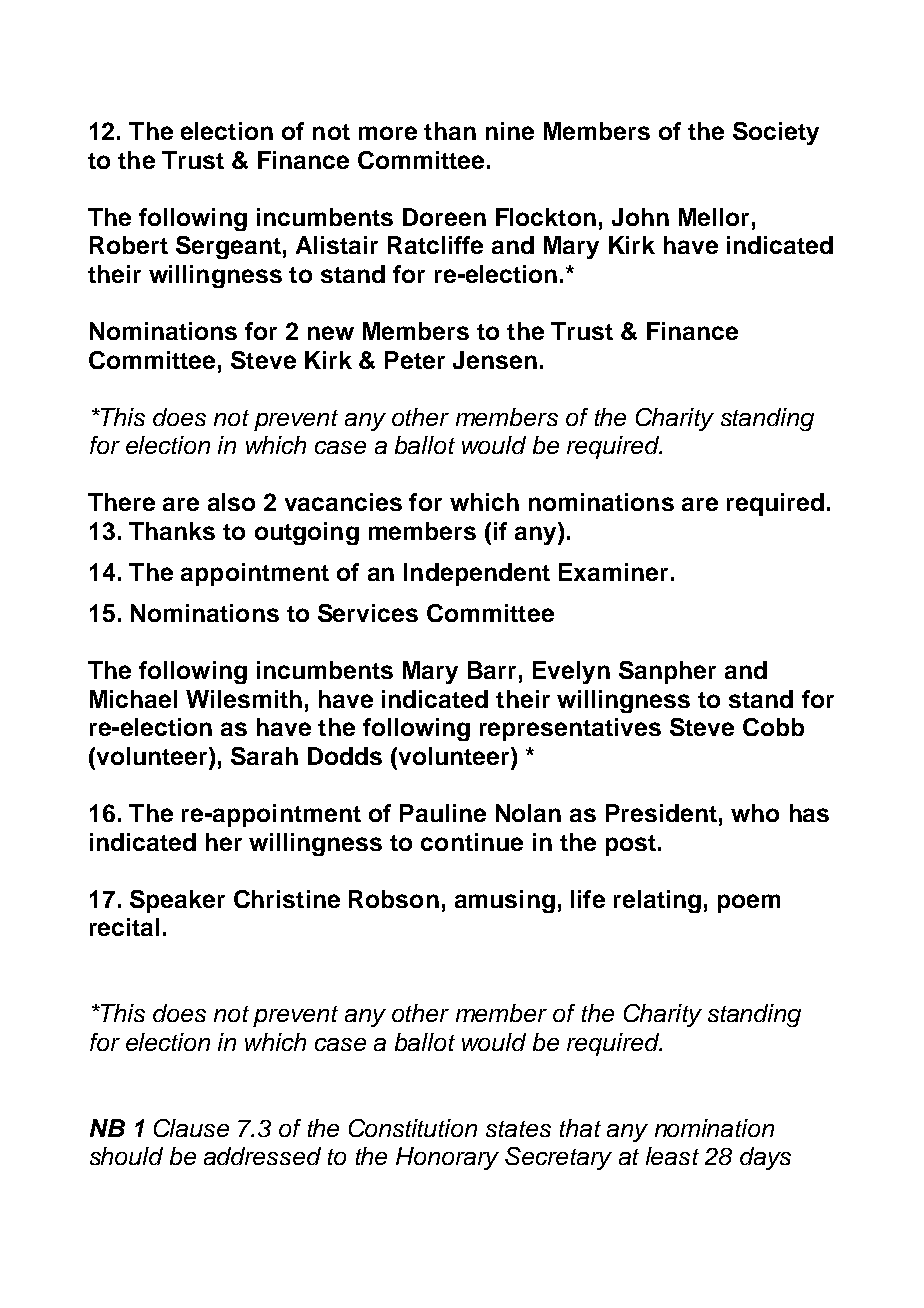 This screenshot has width=924, height=1308. Describe the element at coordinates (613, 572) in the screenshot. I see `Examiner` at that location.
